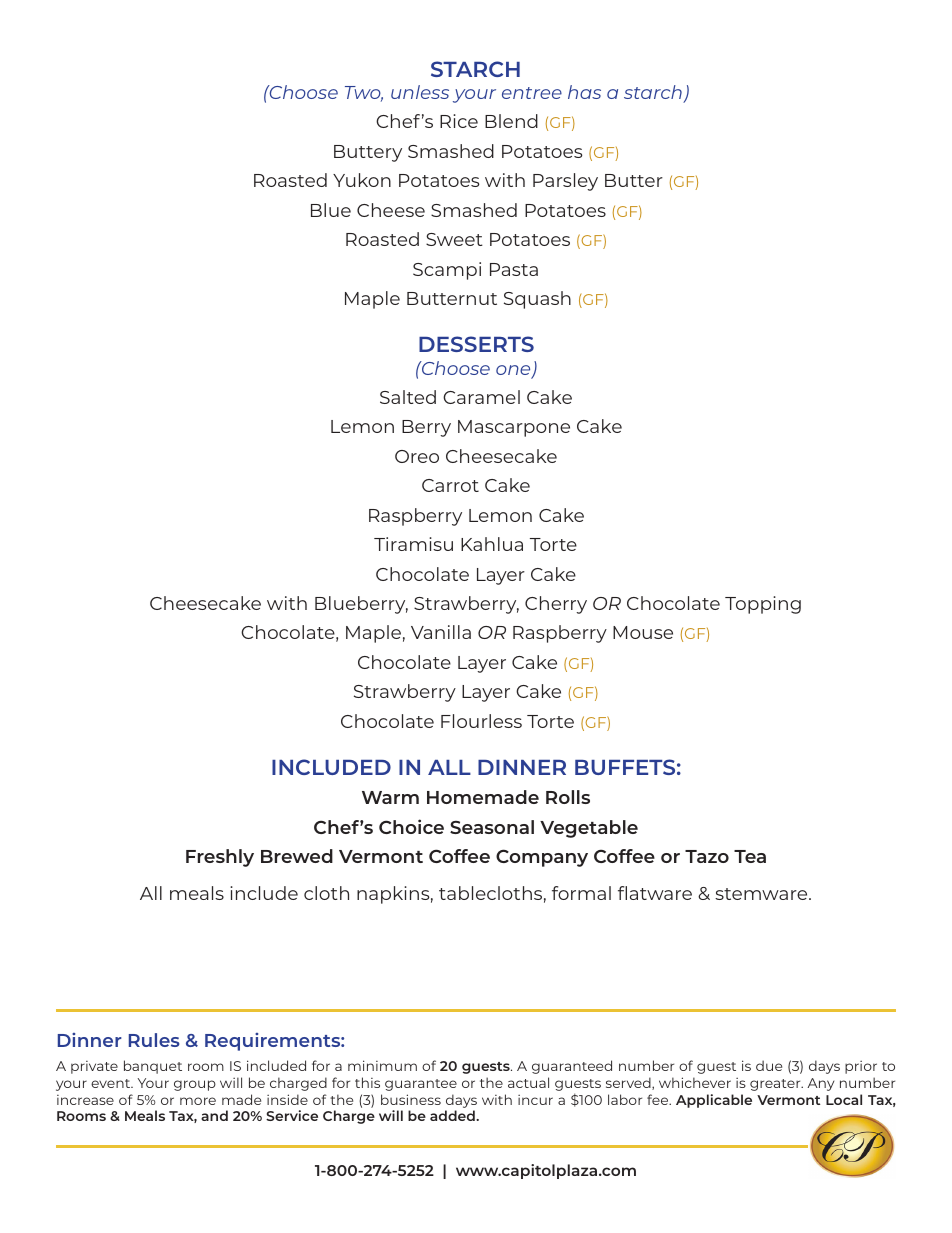 The width and height of the screenshot is (952, 1233). I want to click on Topping, so click(763, 605).
